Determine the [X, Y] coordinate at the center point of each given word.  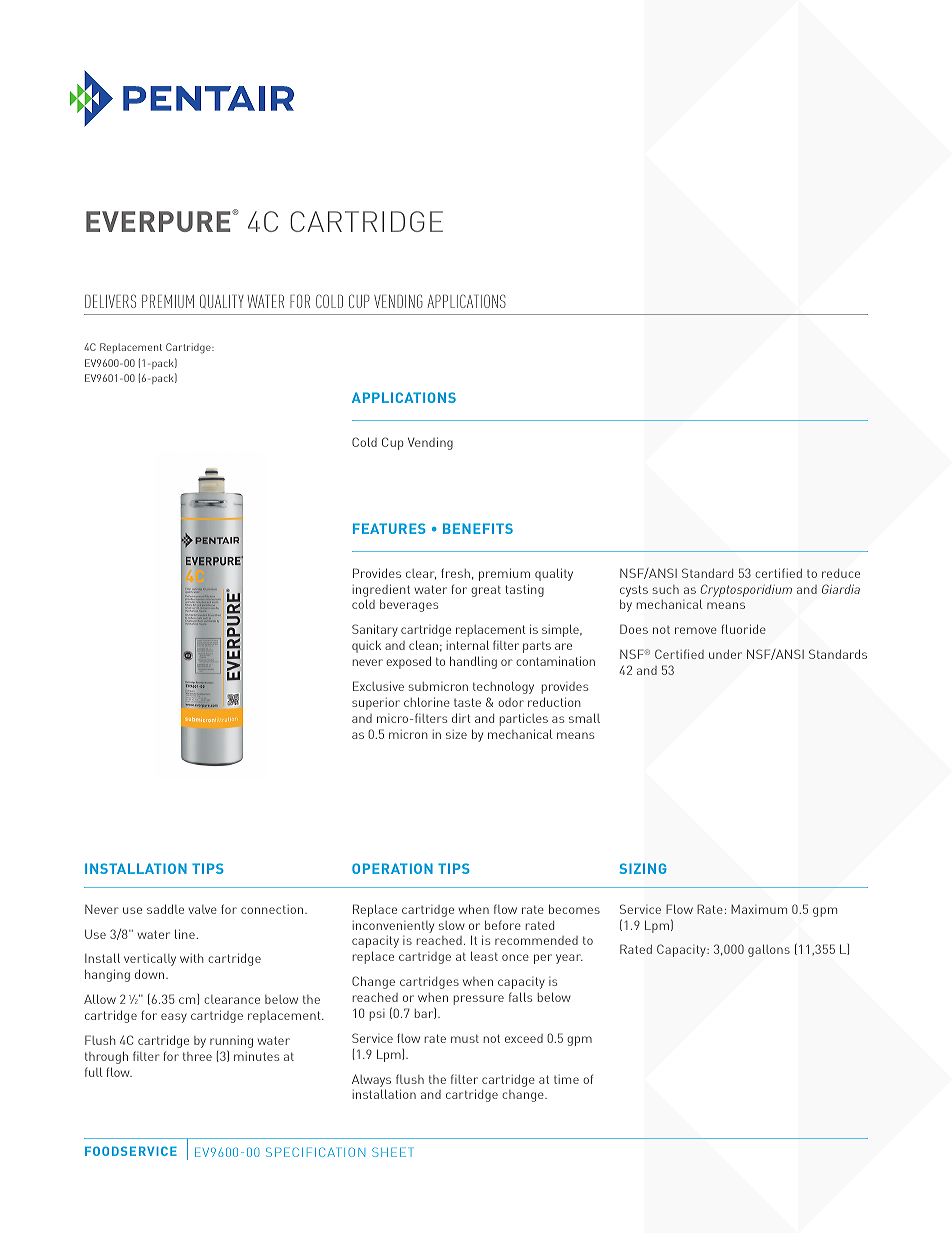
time [566, 1079]
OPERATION [392, 868]
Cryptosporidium [746, 590]
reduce [841, 573]
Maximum [759, 909]
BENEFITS [478, 528]
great [486, 591]
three [197, 1056]
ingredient [381, 592]
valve [203, 909]
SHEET [393, 1152]
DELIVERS [110, 301]
